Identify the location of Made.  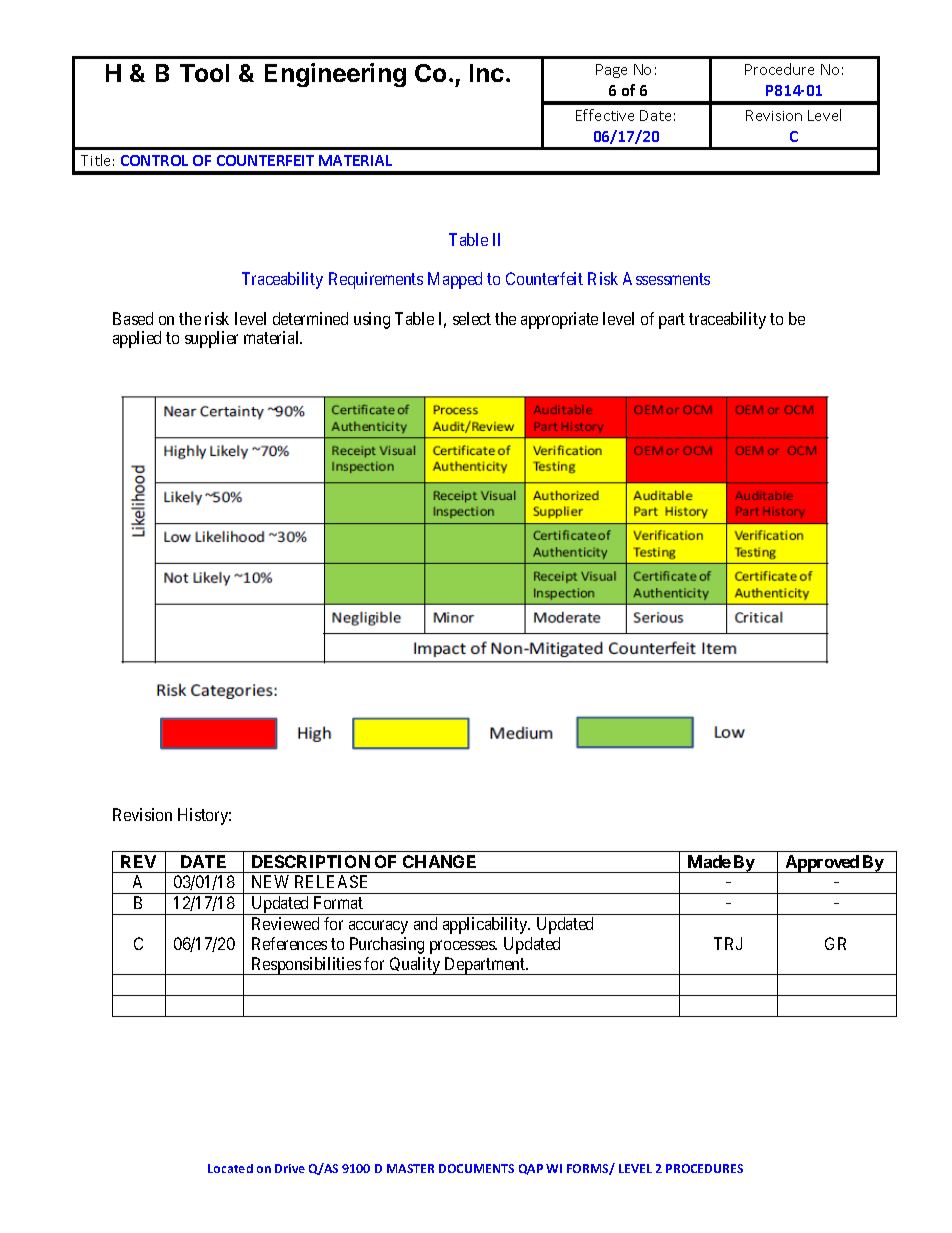
(709, 861).
